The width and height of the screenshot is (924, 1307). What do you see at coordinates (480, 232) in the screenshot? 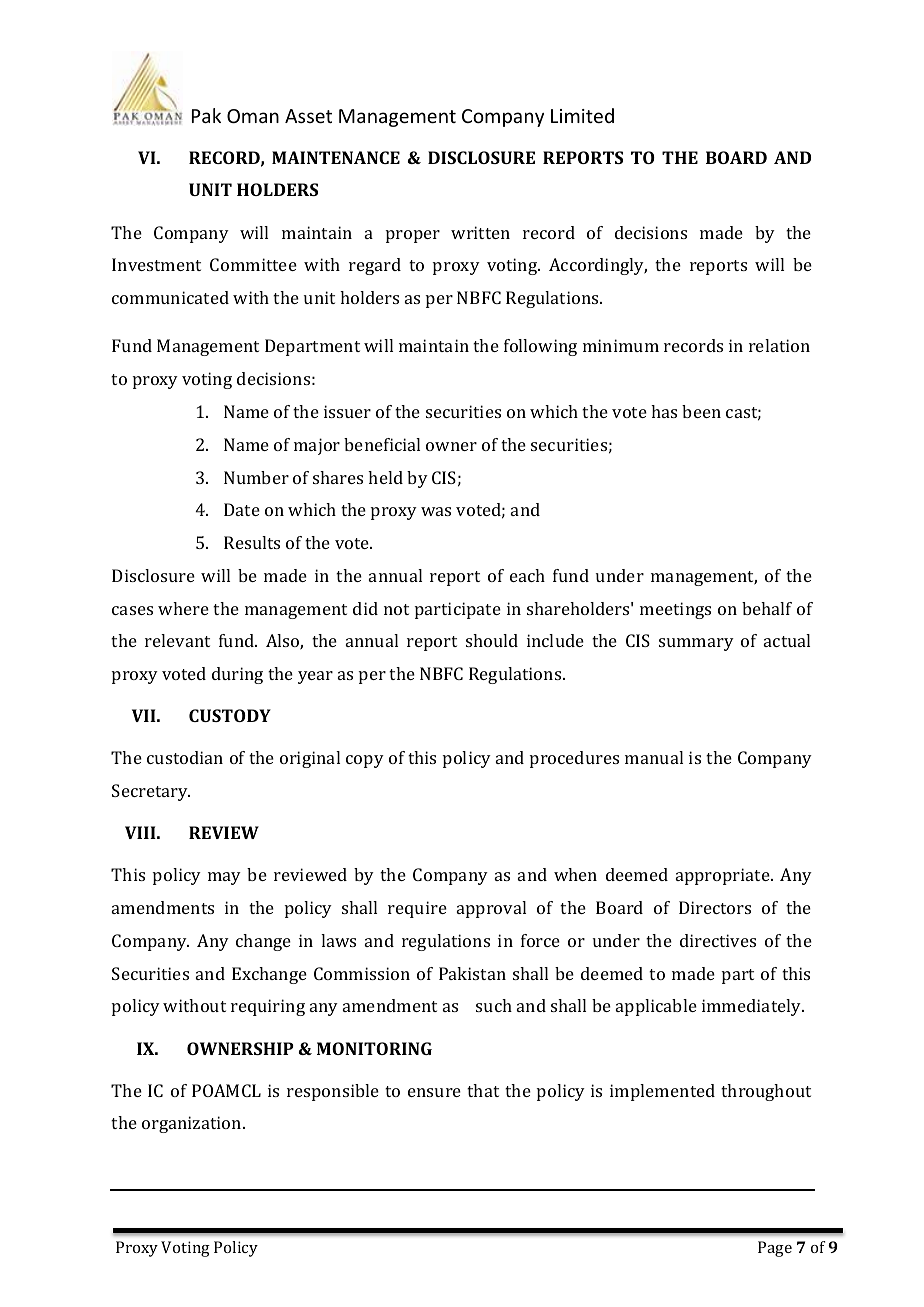
I see `written` at bounding box center [480, 232].
